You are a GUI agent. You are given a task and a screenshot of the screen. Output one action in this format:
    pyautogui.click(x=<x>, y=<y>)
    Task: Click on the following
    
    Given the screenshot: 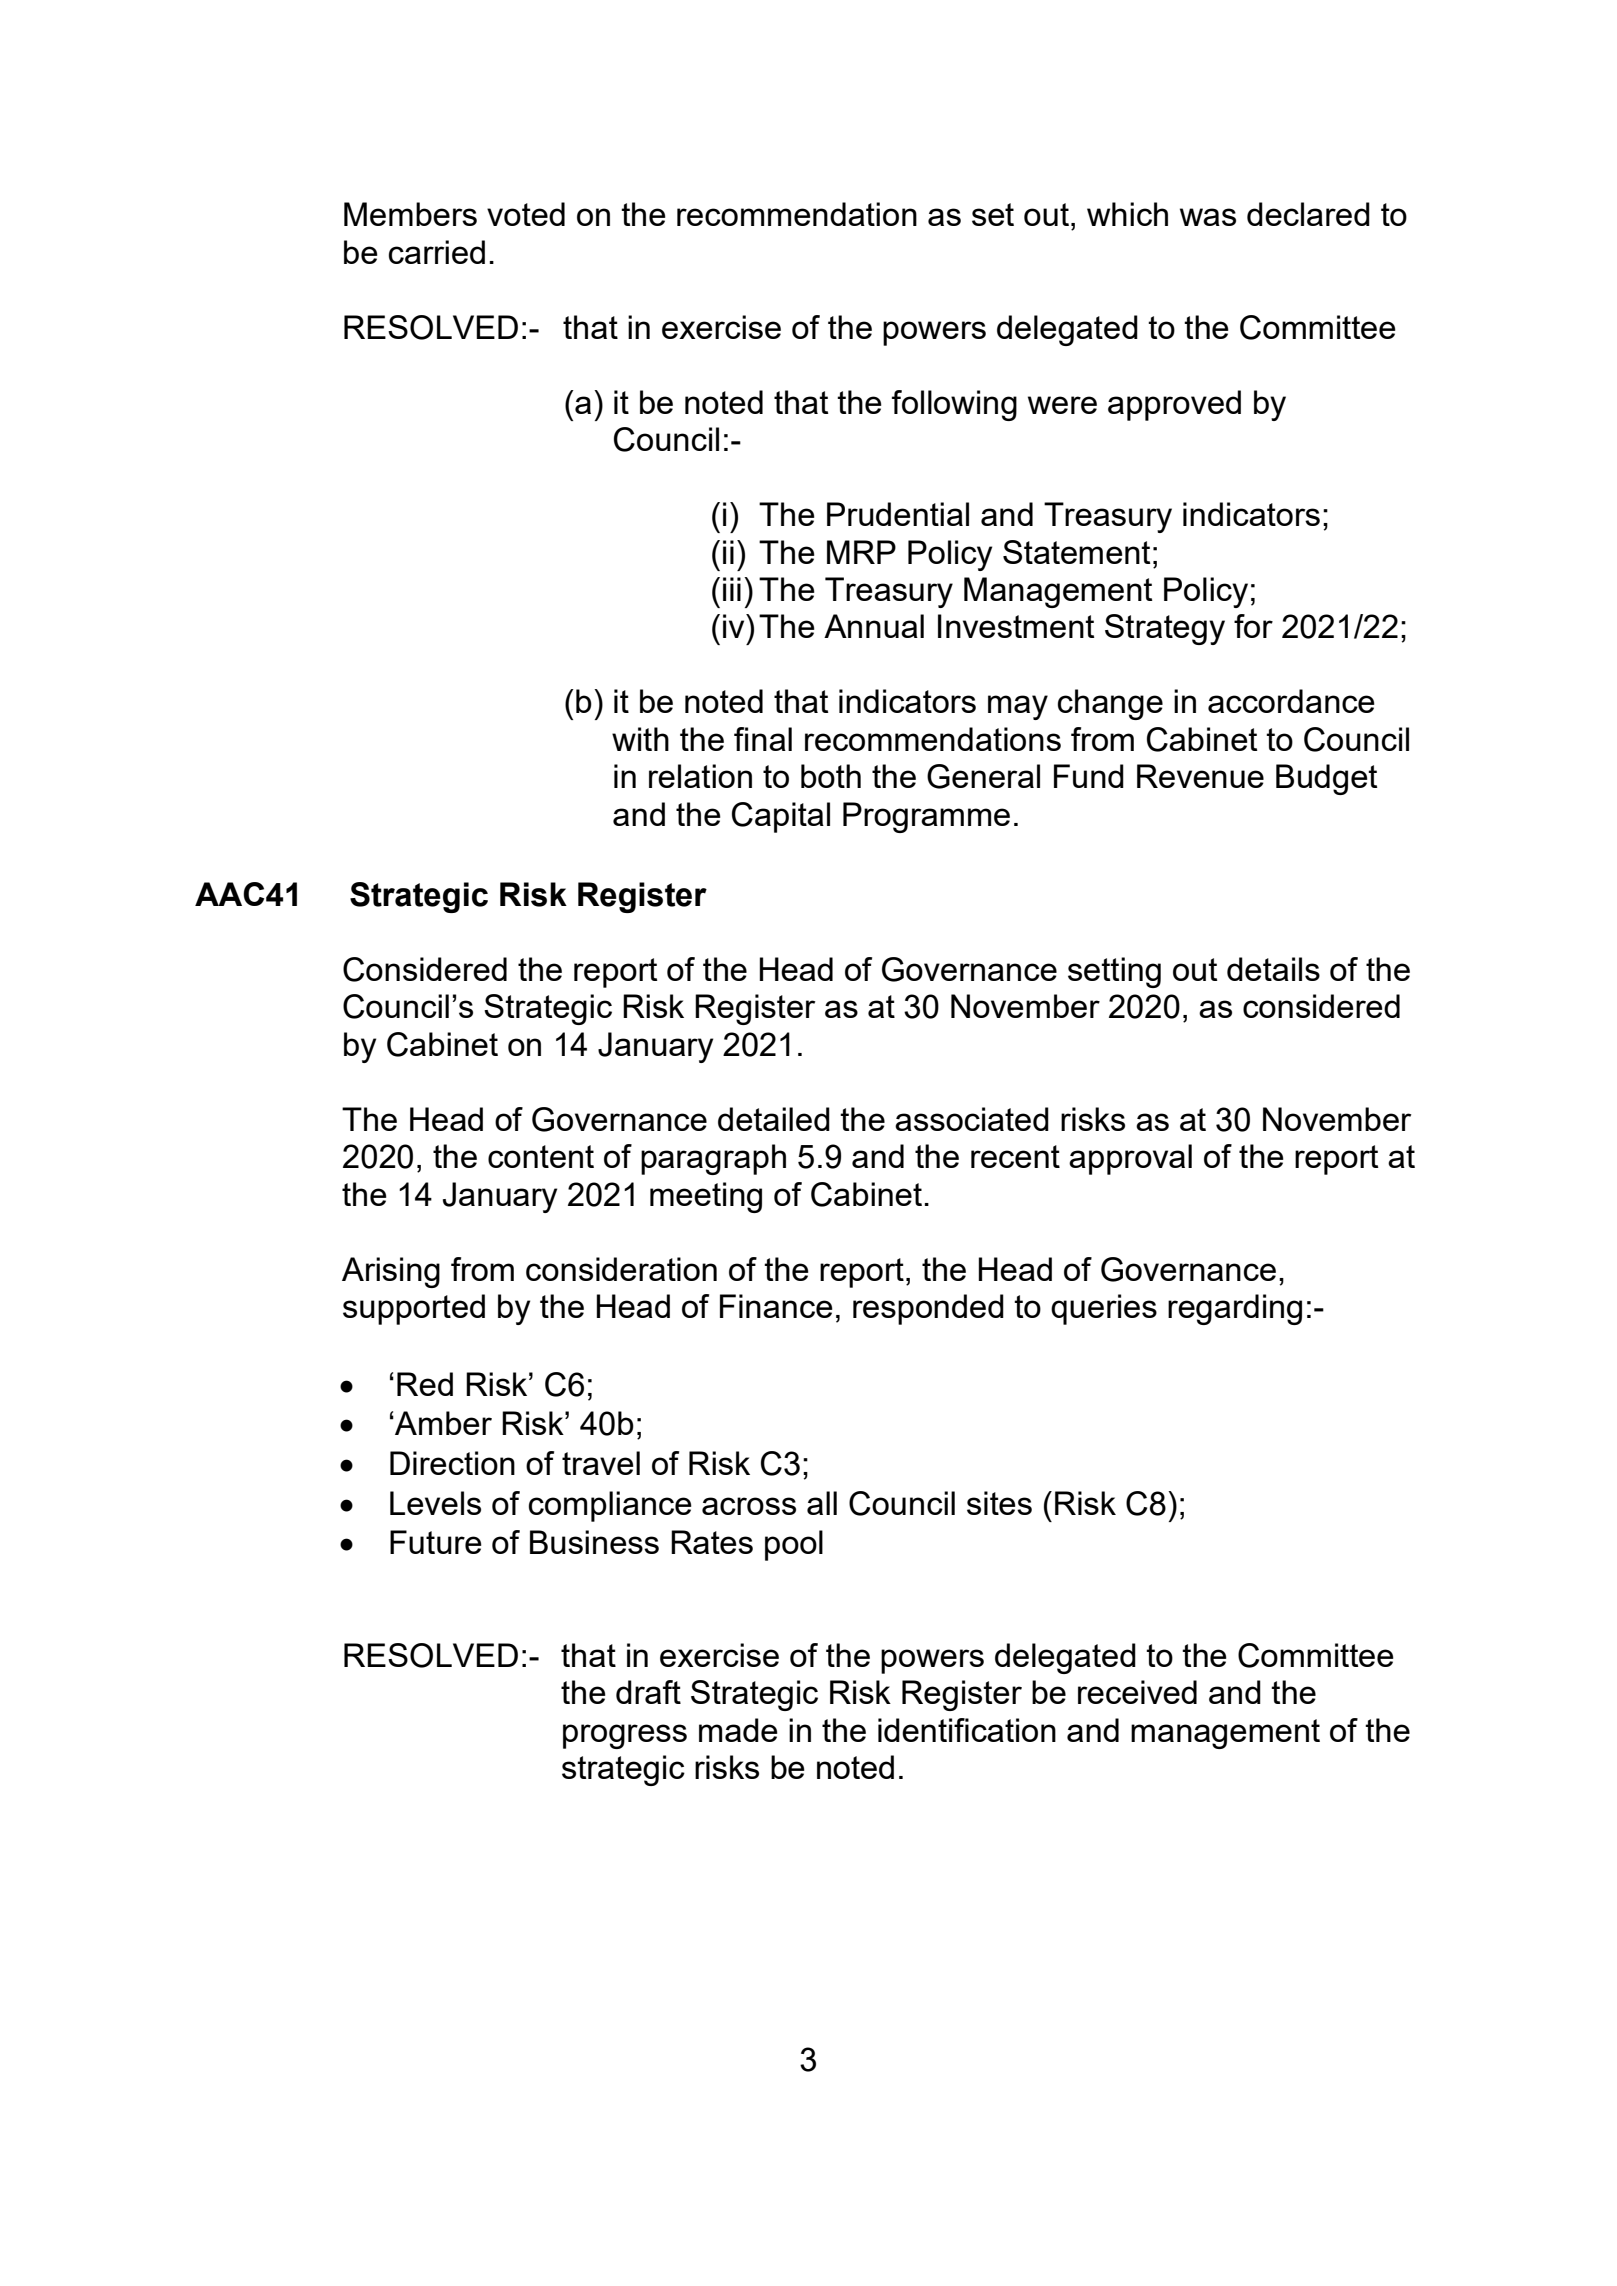 What is the action you would take?
    pyautogui.click(x=954, y=405)
